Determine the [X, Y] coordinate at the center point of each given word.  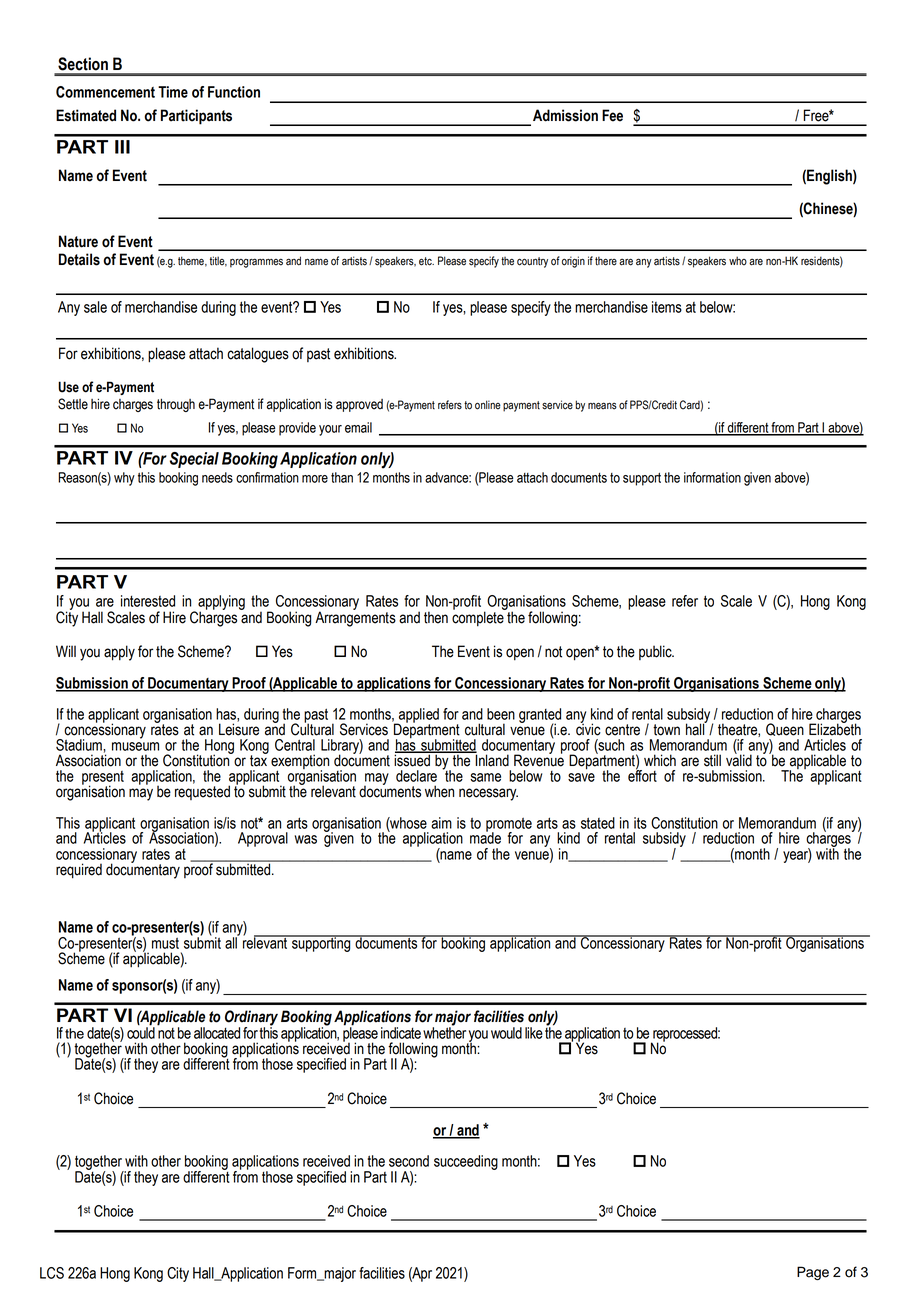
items [667, 307]
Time [173, 92]
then [436, 617]
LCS [52, 1273]
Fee [612, 115]
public [656, 652]
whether [444, 1032]
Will [66, 651]
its [640, 823]
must [165, 943]
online [488, 405]
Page [813, 1273]
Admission [565, 115]
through [176, 405]
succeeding [466, 1162]
